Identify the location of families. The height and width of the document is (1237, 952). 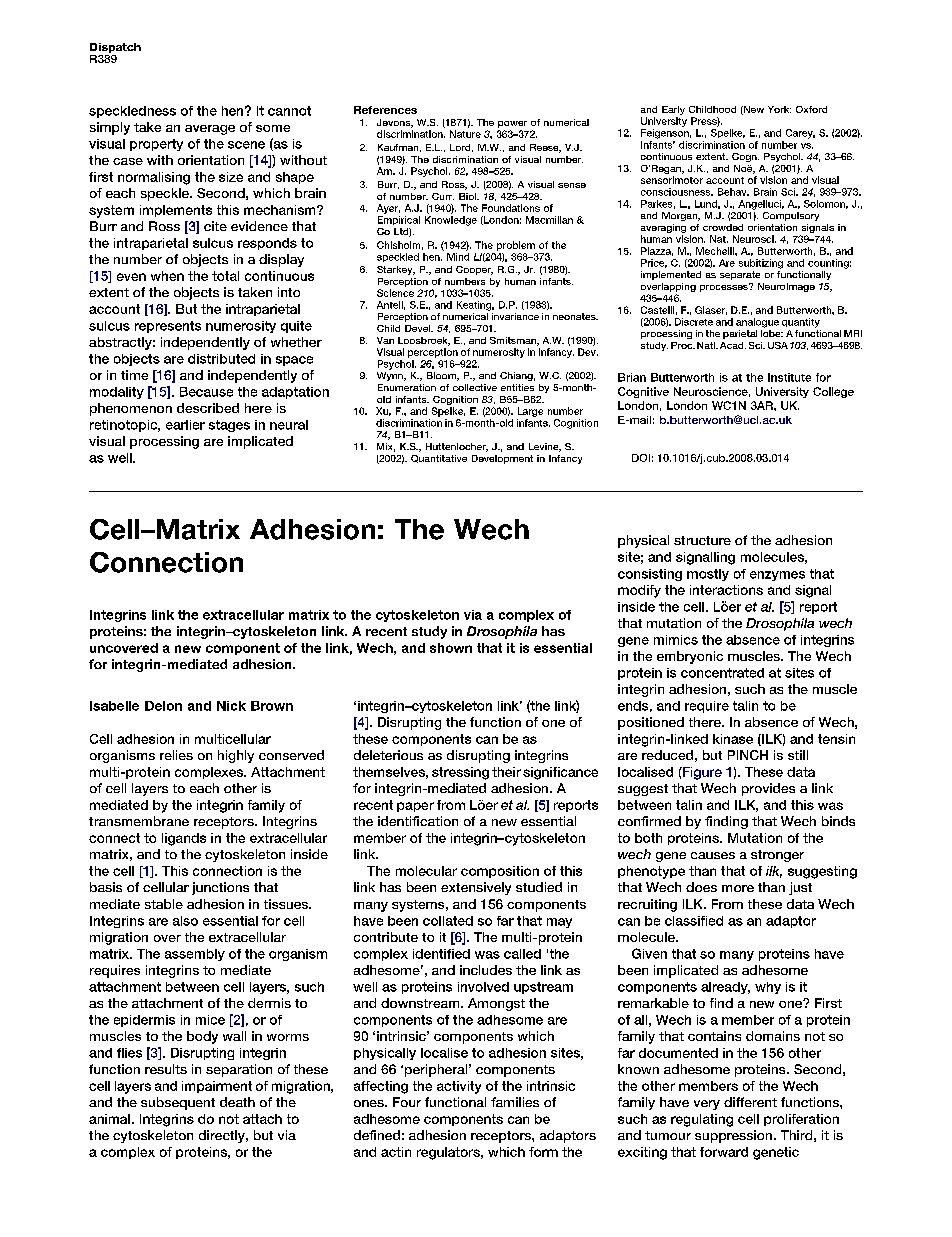
(515, 1102).
